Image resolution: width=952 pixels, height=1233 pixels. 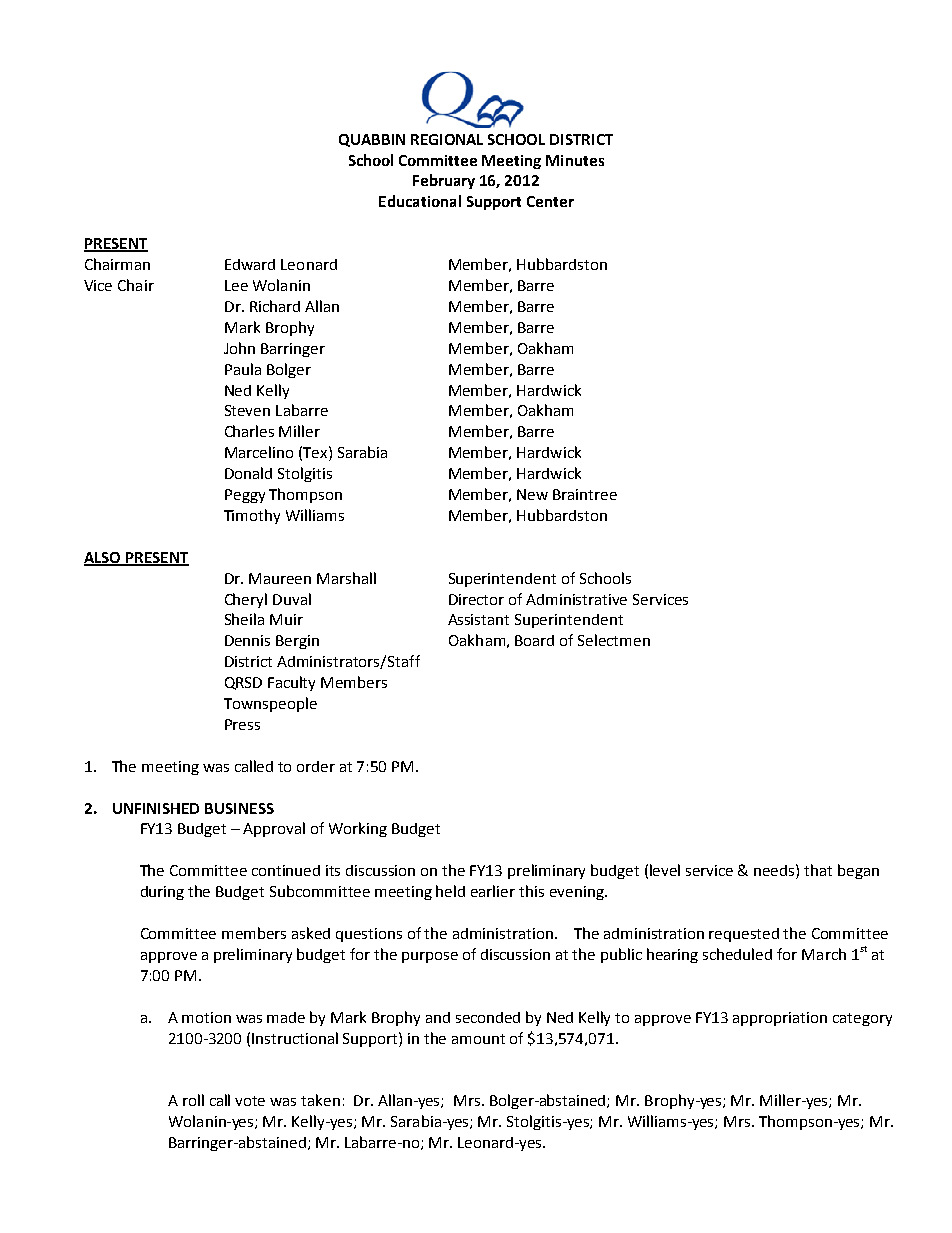 I want to click on Sheila, so click(x=244, y=619).
